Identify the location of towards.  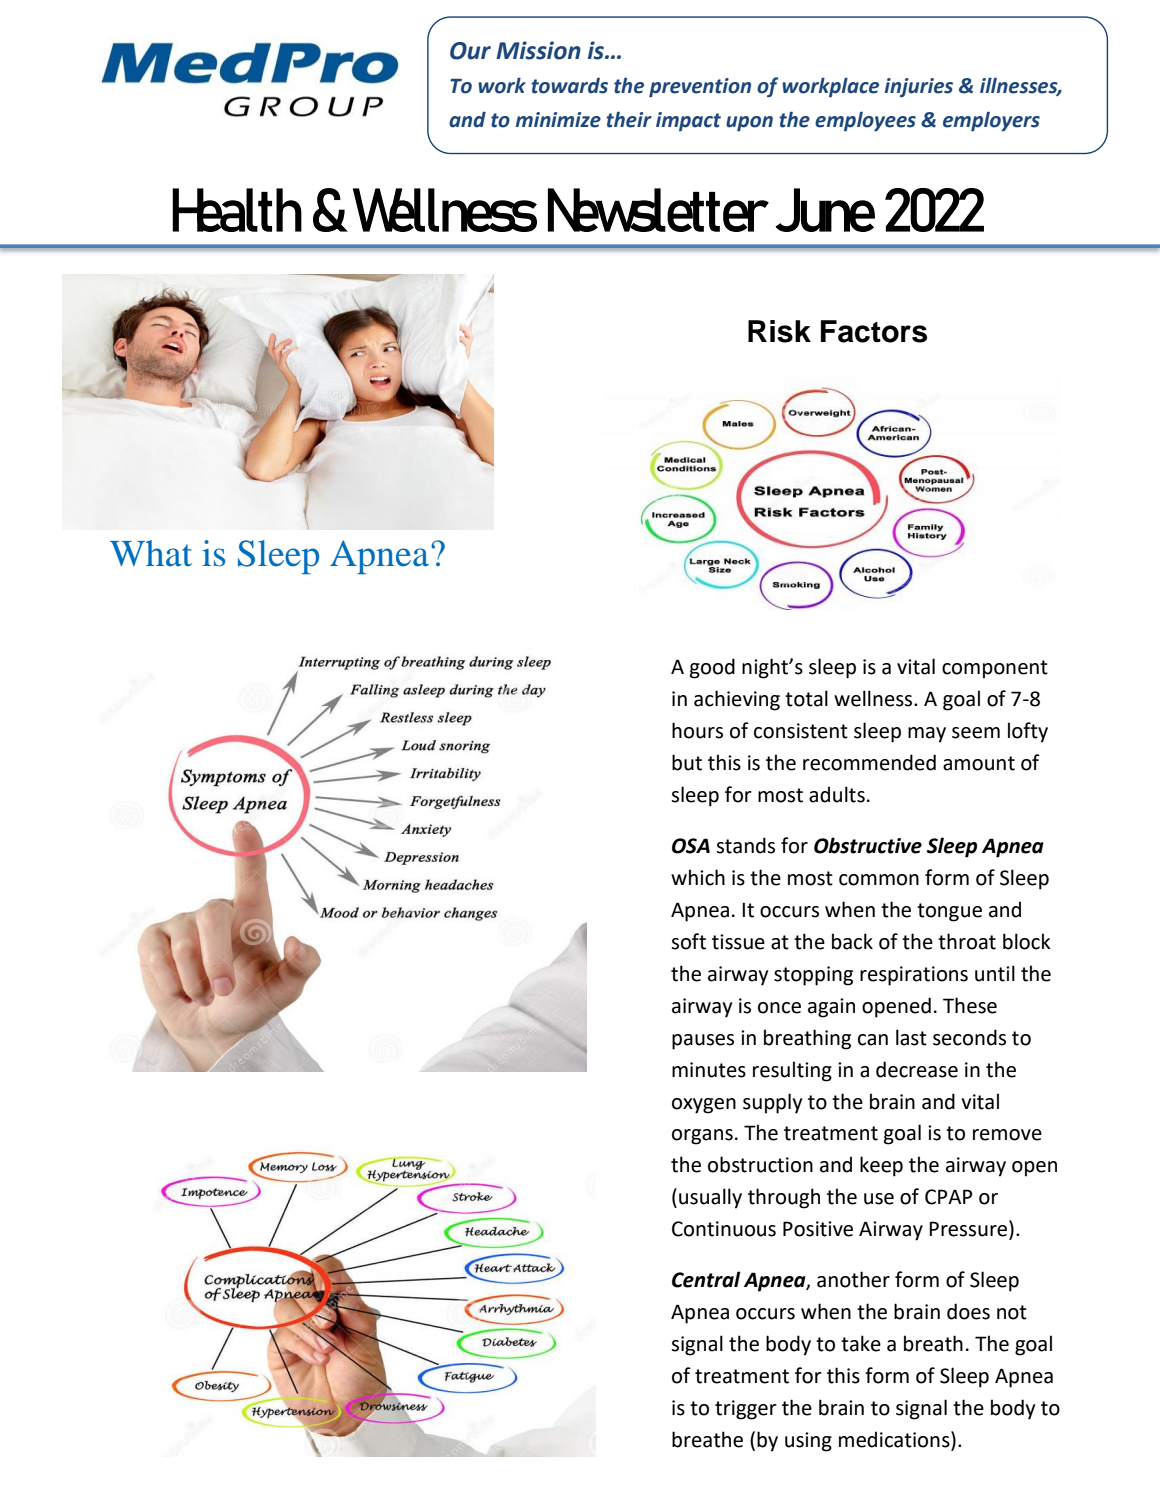
(569, 85).
